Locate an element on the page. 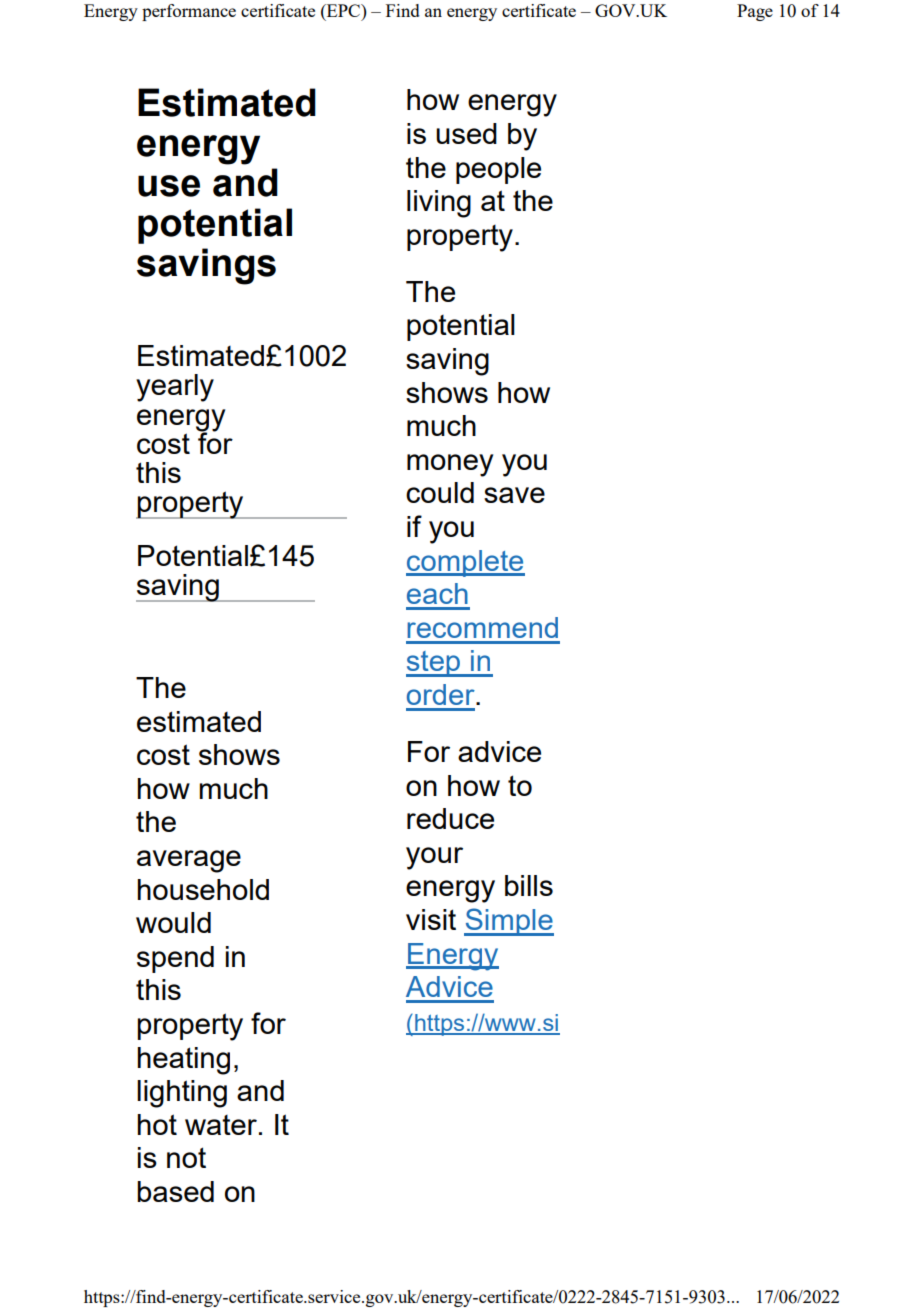 The height and width of the image is (1308, 924). water is located at coordinates (221, 1125).
